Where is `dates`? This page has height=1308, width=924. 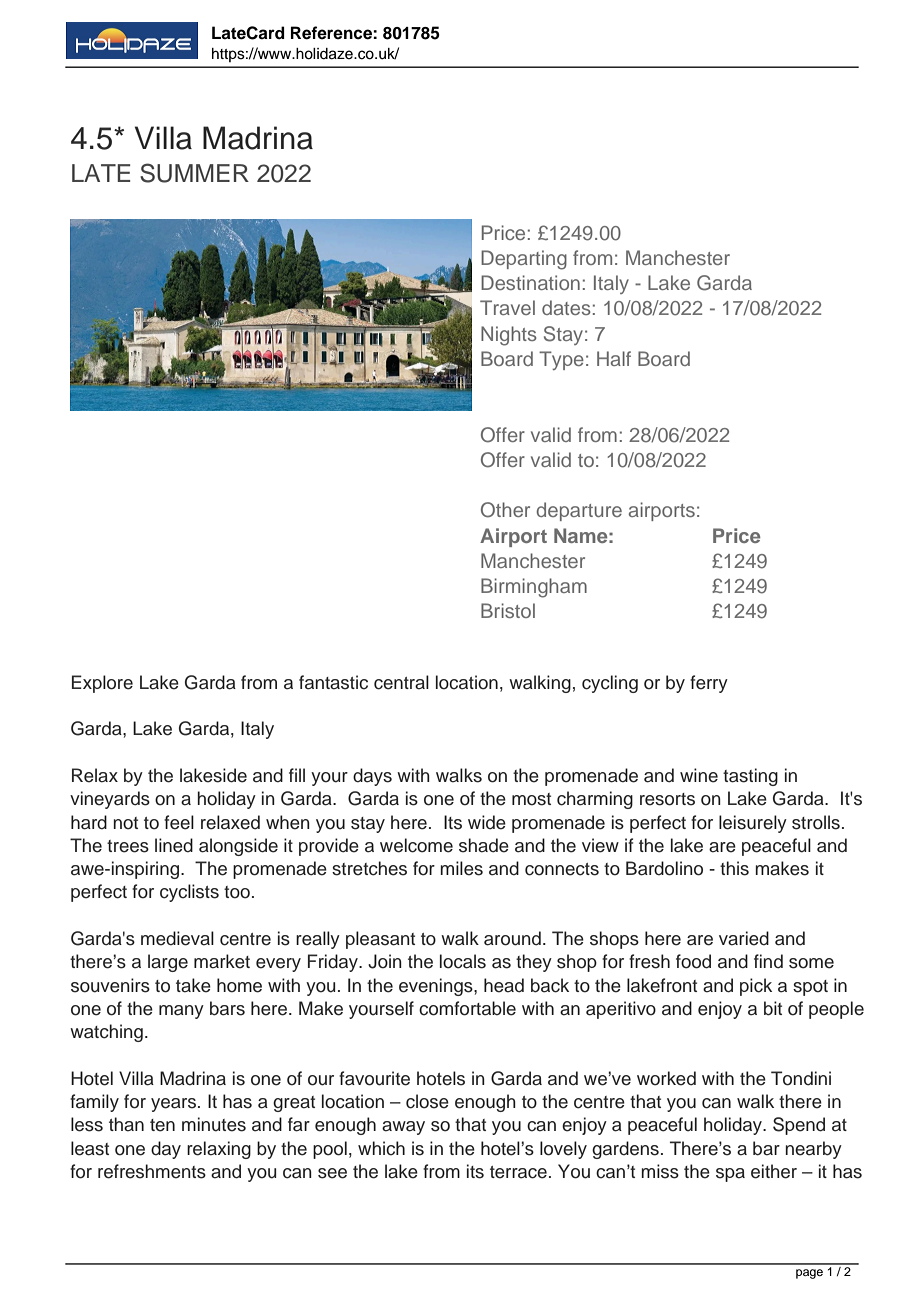 dates is located at coordinates (566, 307).
